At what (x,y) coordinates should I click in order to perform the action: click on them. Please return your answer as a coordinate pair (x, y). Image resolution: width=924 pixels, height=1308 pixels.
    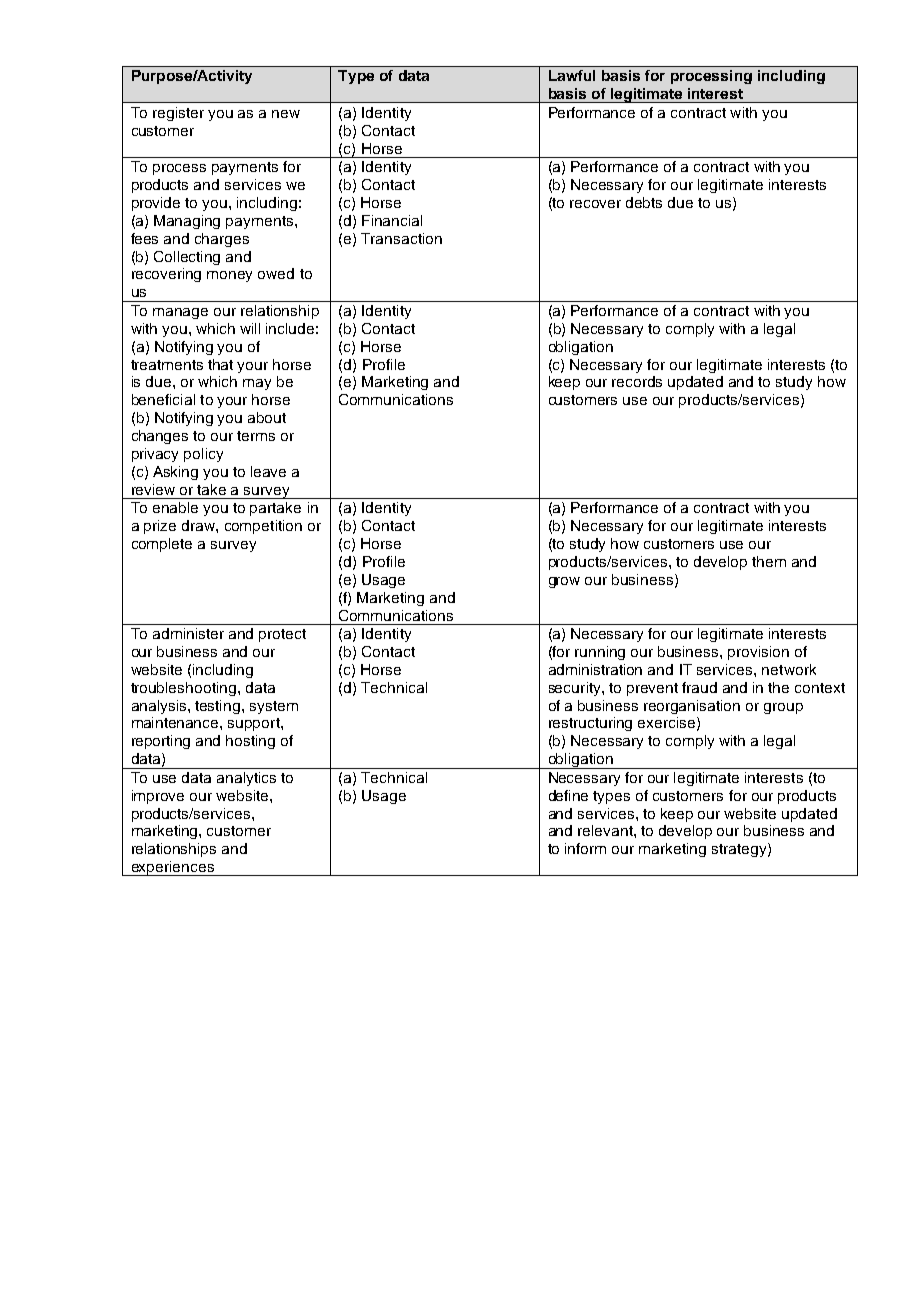
    Looking at the image, I should click on (769, 561).
